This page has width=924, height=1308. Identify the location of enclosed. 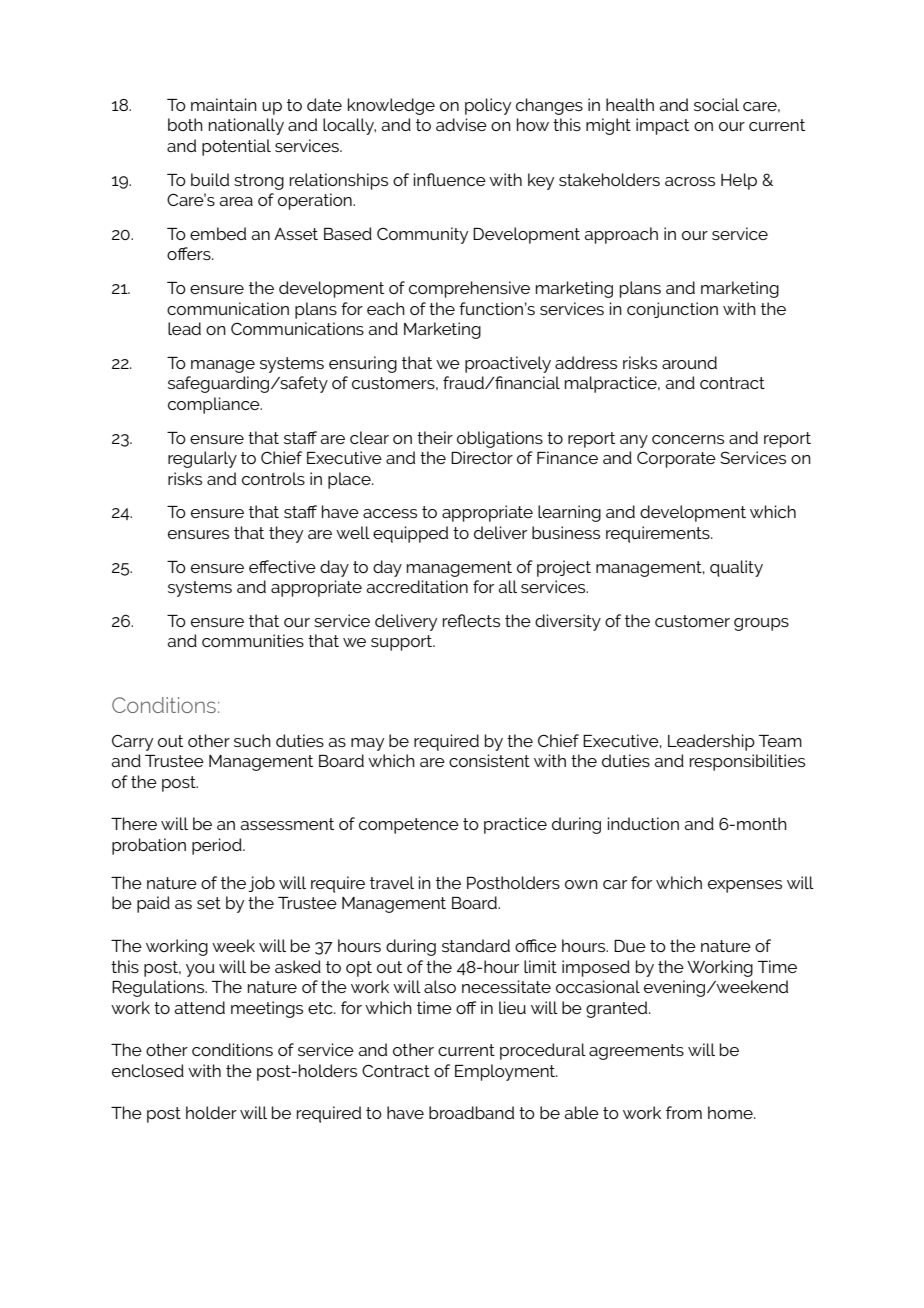
(148, 1070).
